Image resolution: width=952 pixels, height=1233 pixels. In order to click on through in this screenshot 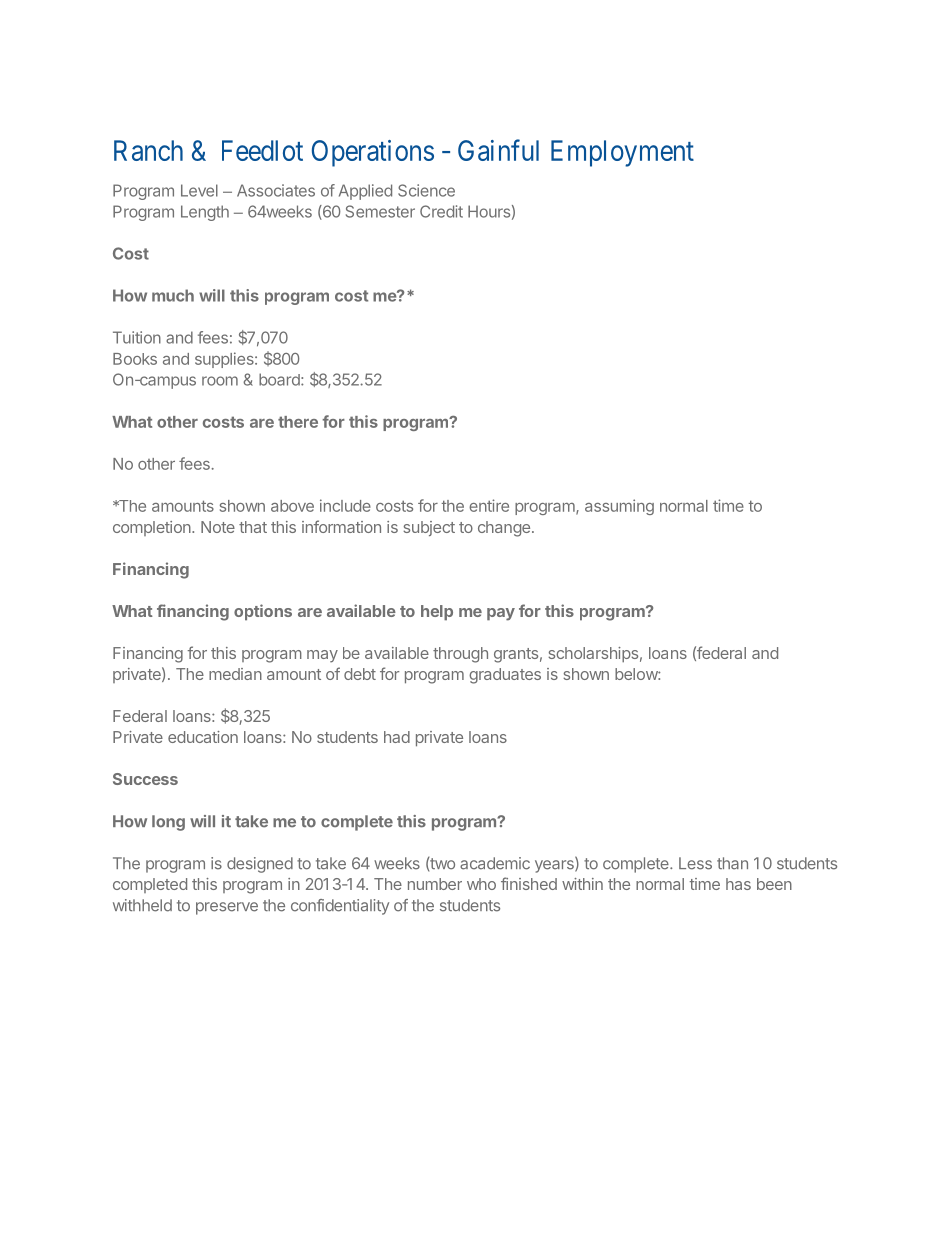, I will do `click(460, 655)`.
